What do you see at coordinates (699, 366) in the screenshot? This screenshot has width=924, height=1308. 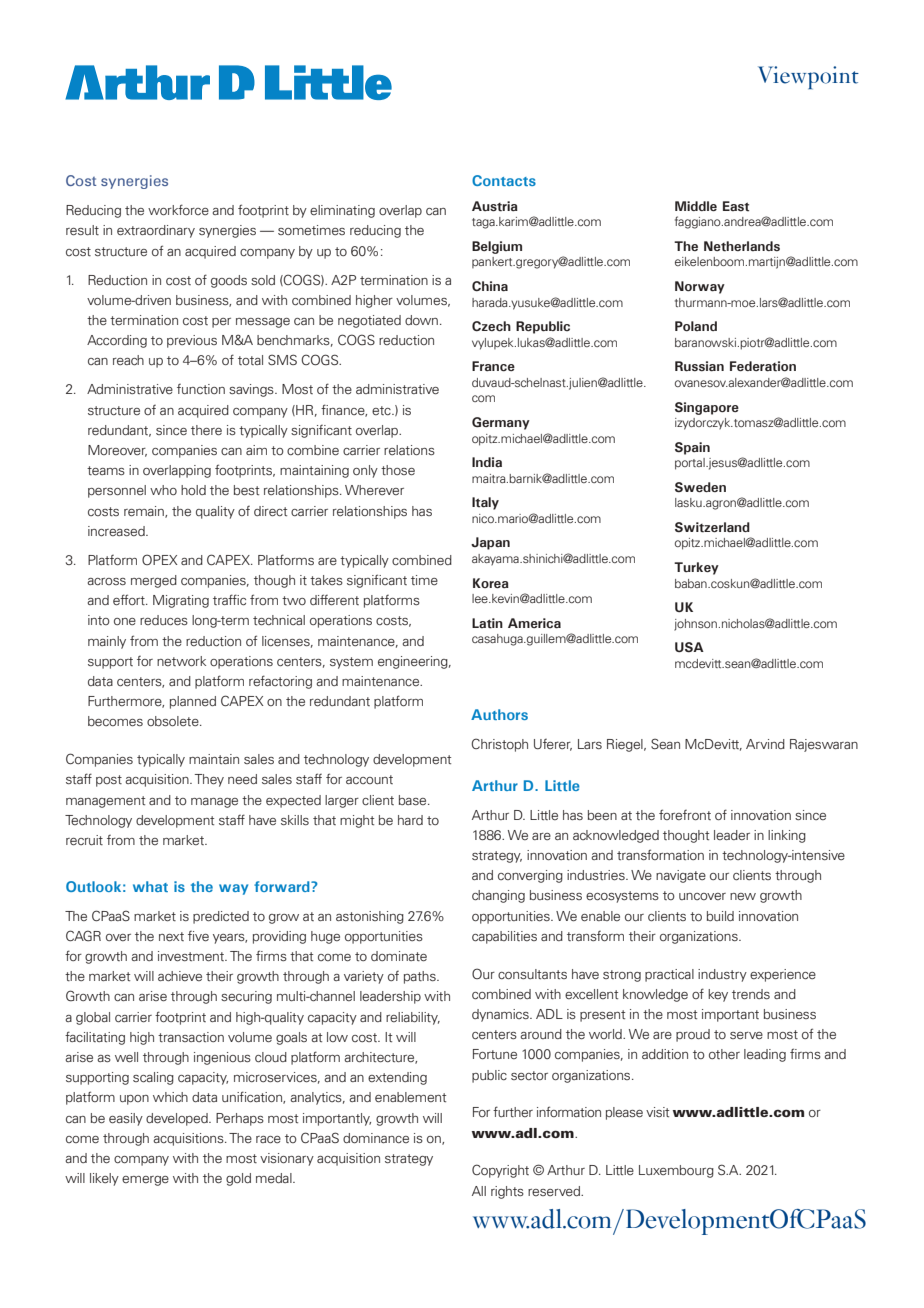 I see `Russian` at bounding box center [699, 366].
